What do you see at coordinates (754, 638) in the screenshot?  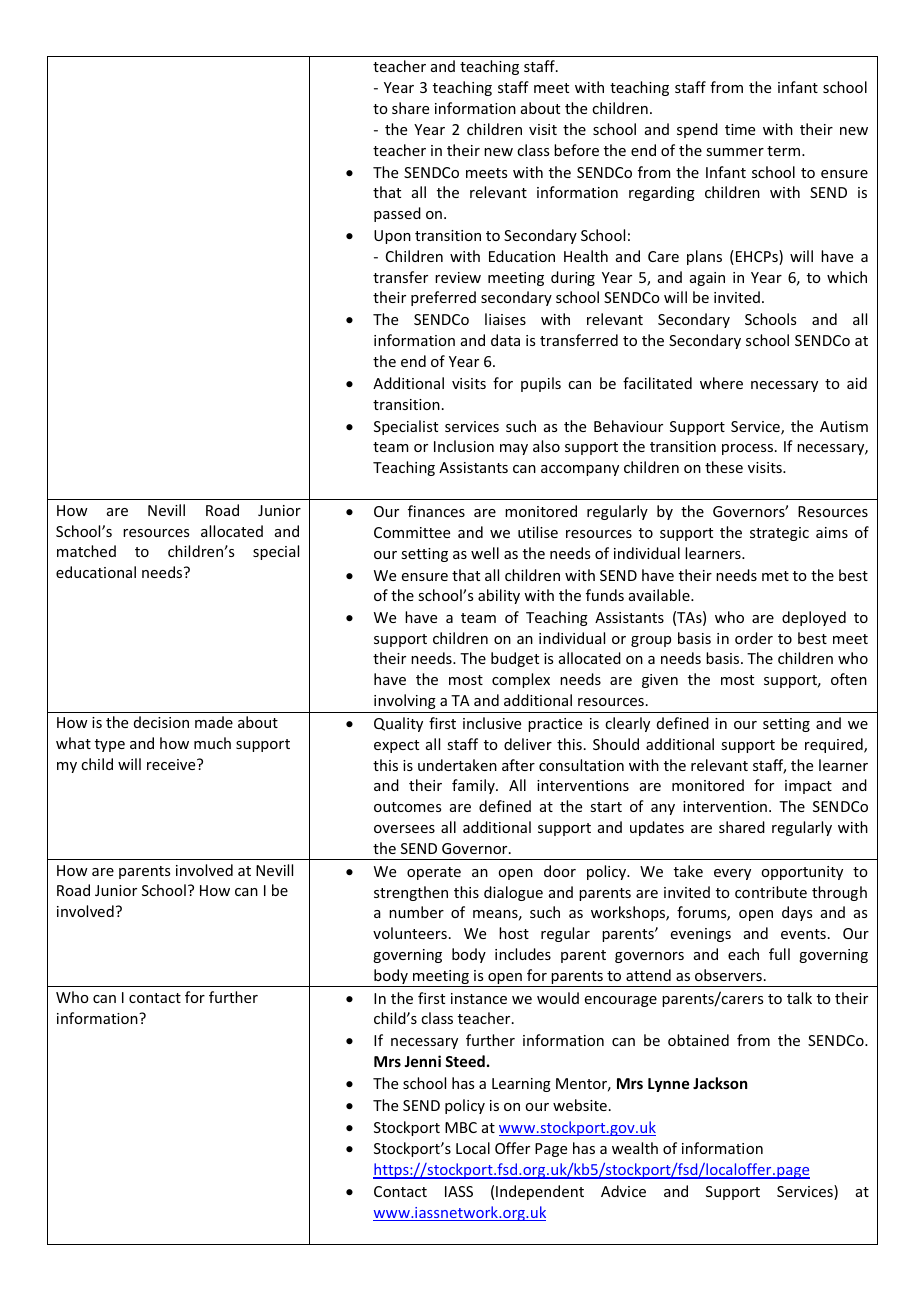 I see `order` at bounding box center [754, 638].
